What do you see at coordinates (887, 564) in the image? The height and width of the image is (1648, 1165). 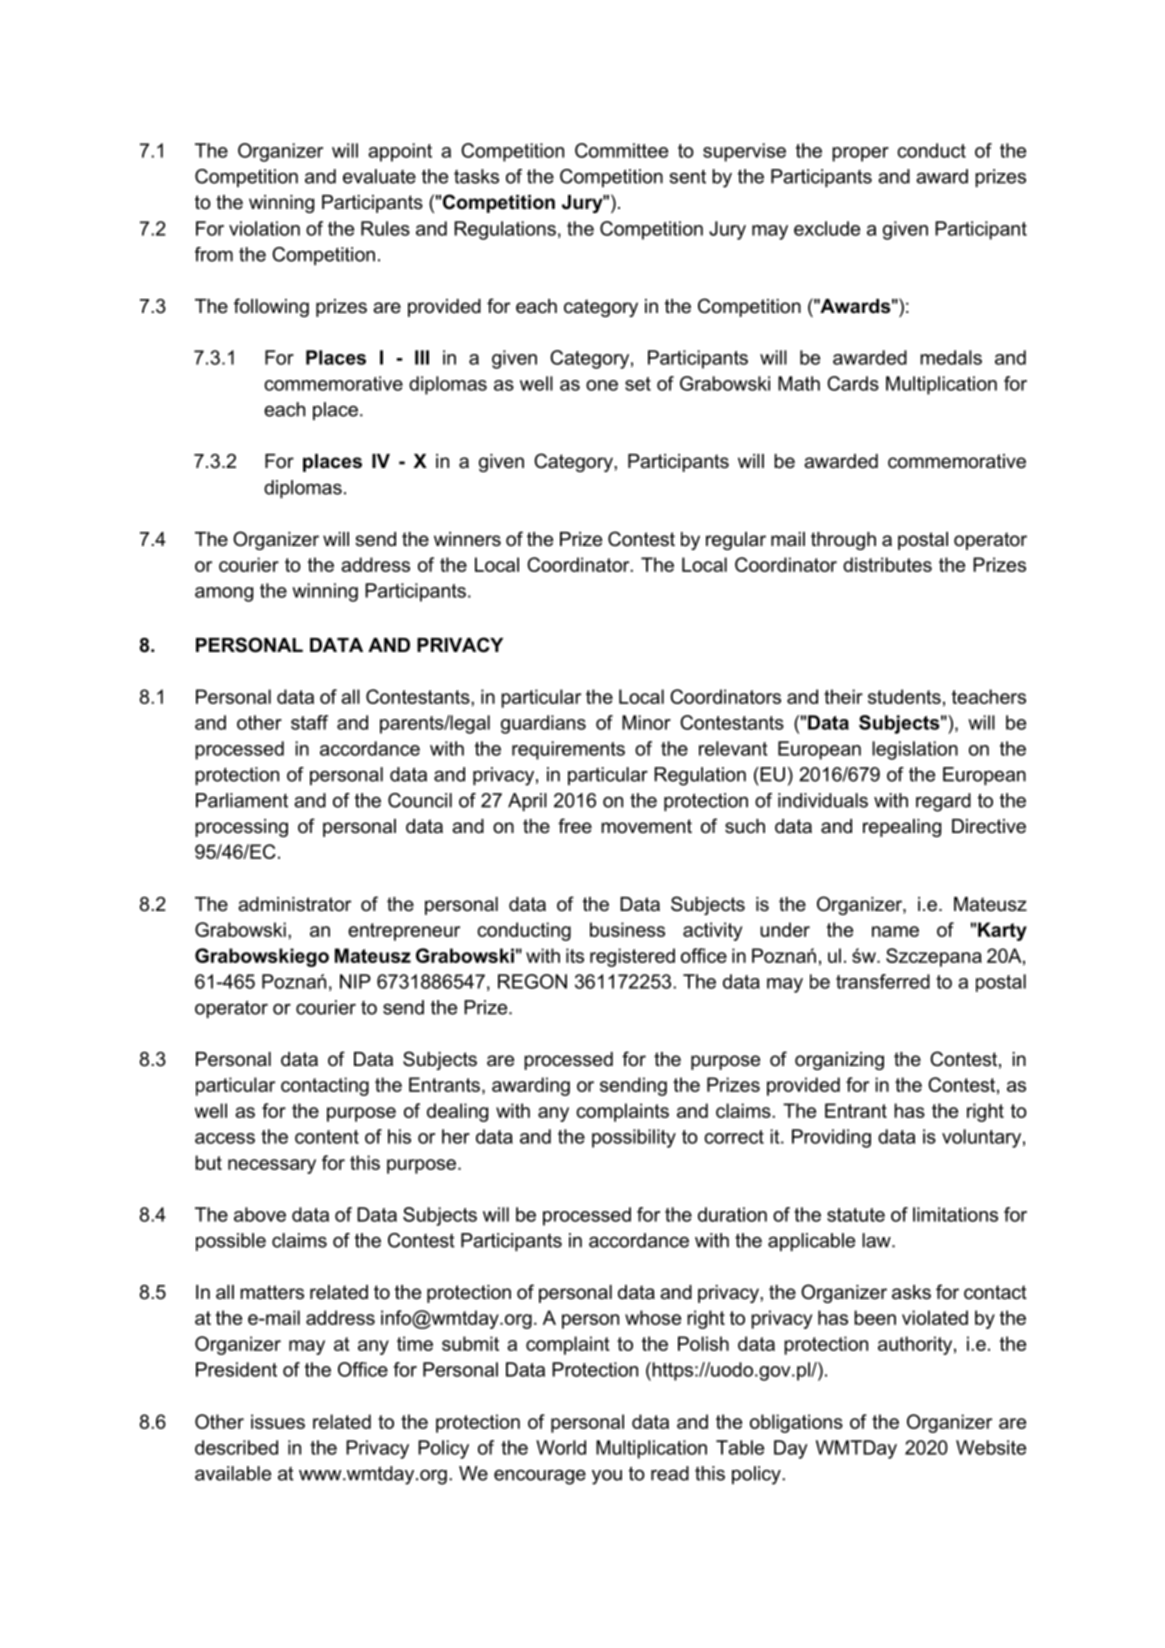 I see `distributes` at bounding box center [887, 564].
